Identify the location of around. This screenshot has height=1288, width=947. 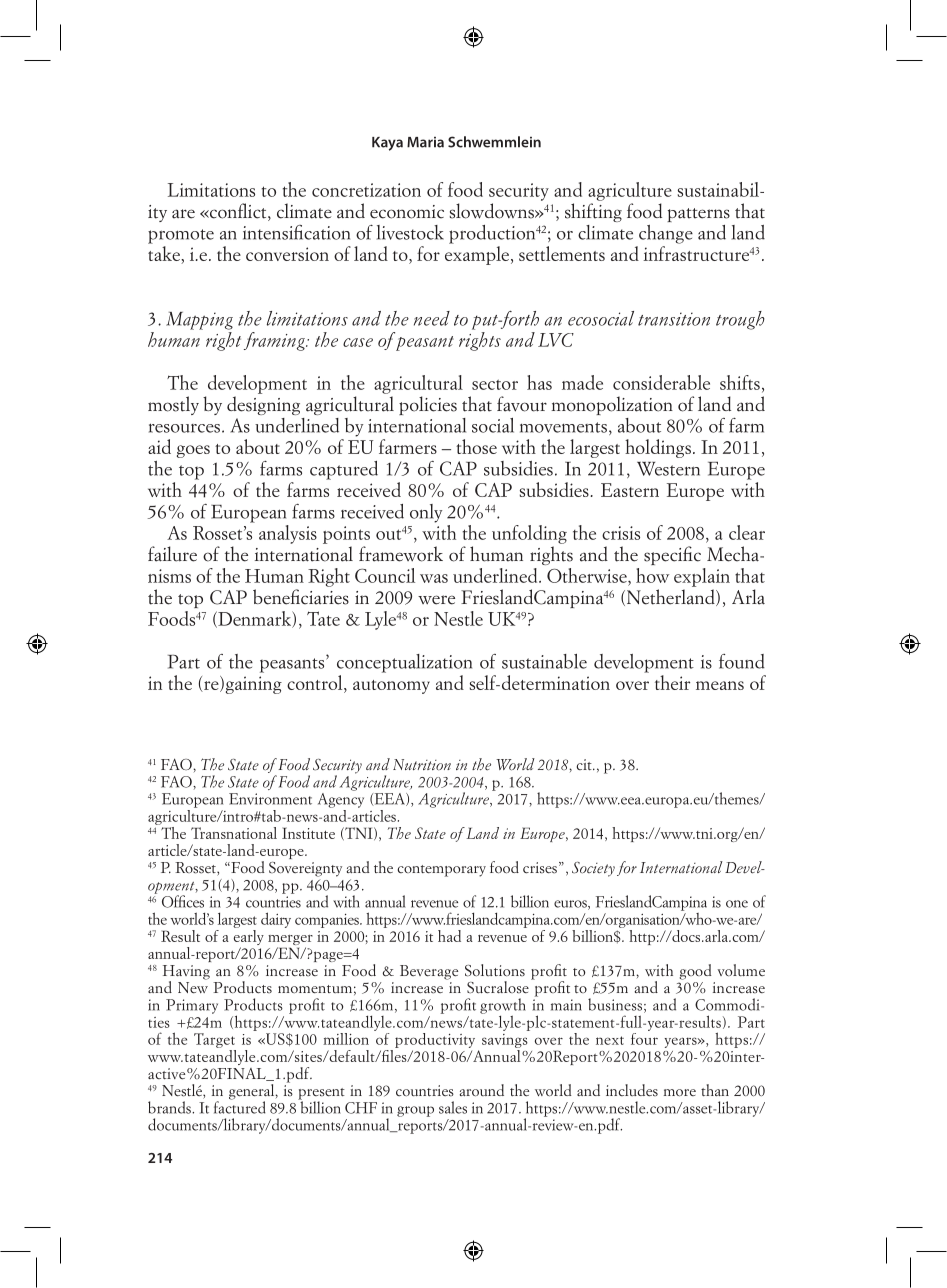
(482, 1090).
